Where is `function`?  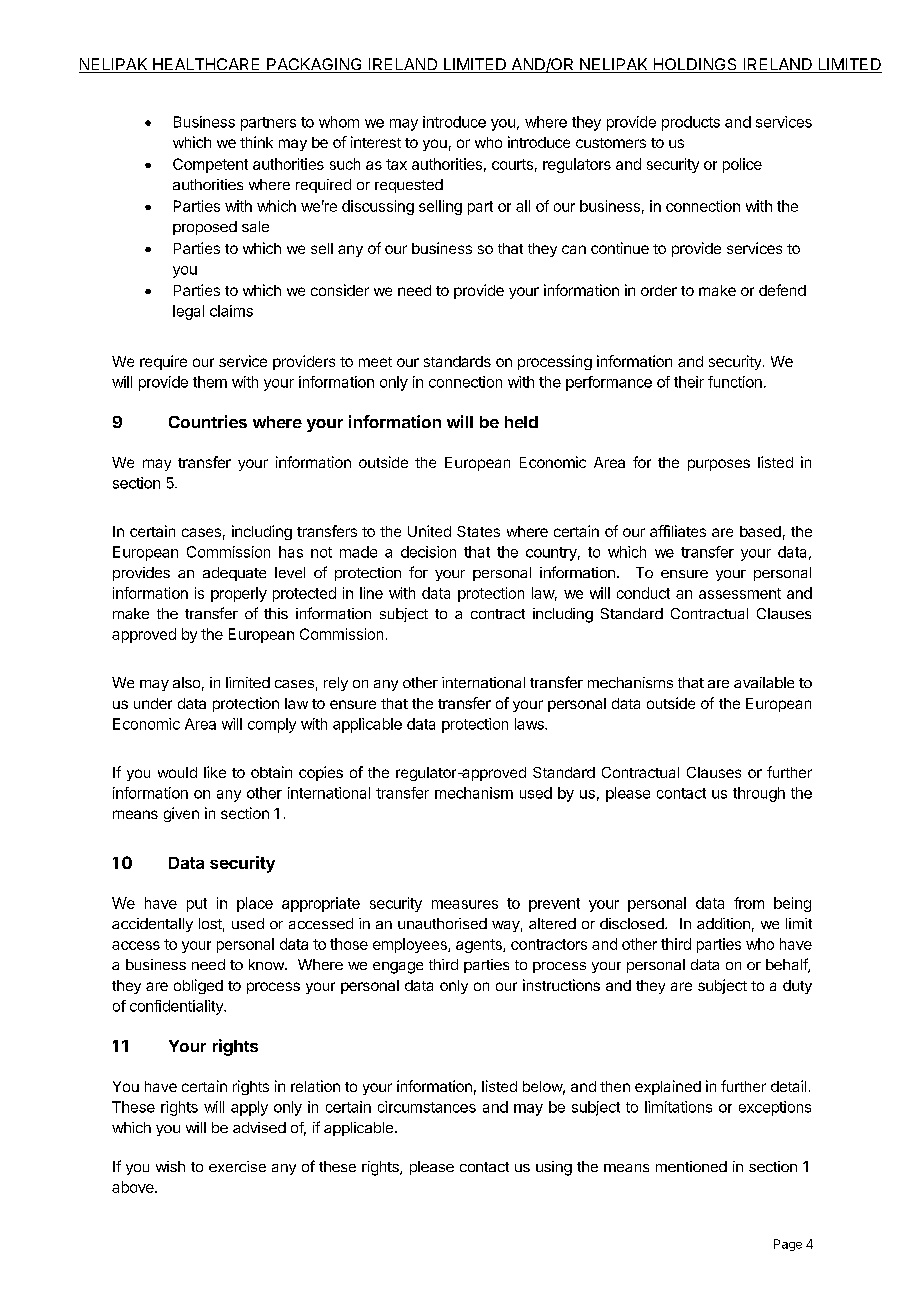 function is located at coordinates (735, 382).
